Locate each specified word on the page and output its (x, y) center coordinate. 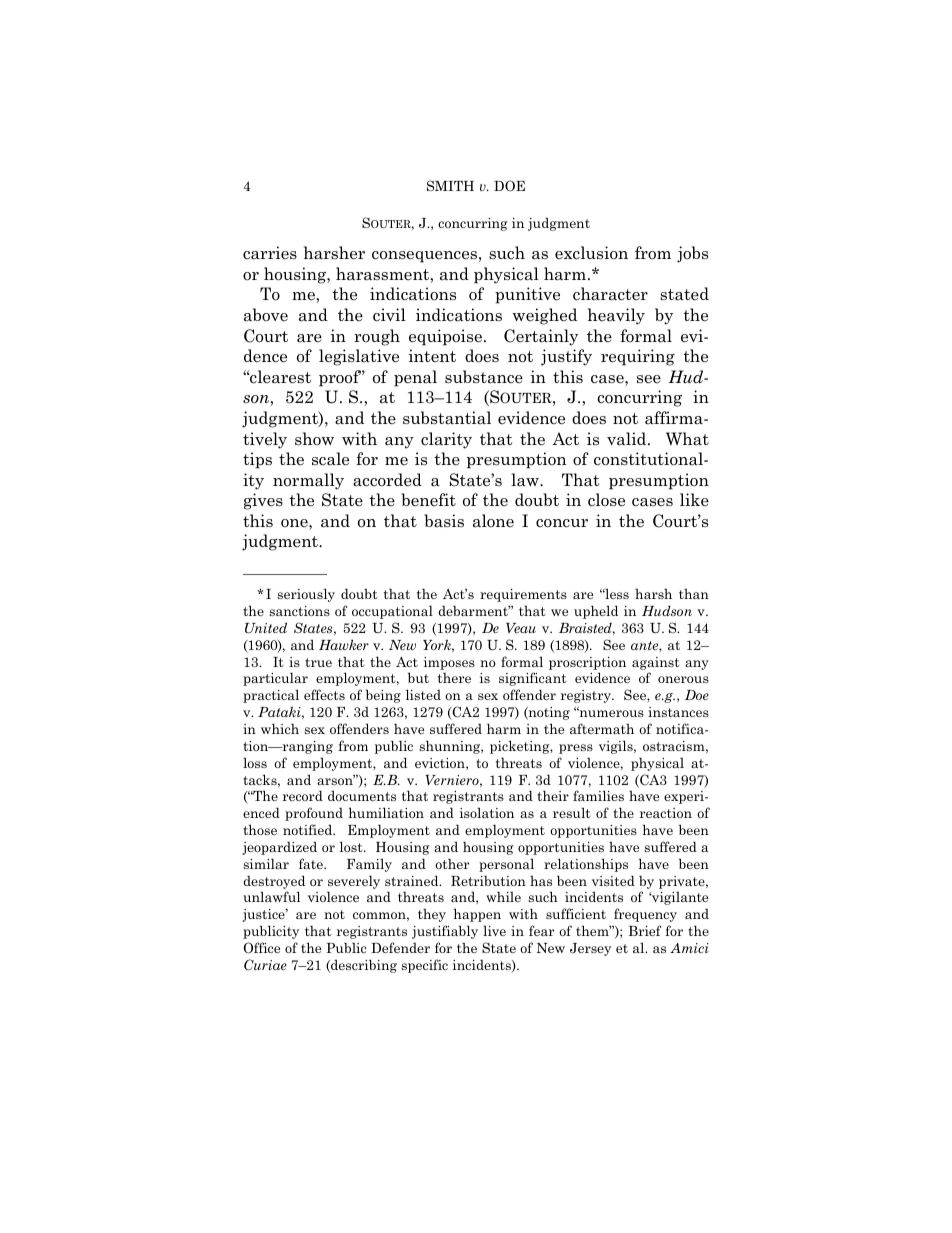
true (318, 662)
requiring (638, 357)
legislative (359, 357)
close (606, 500)
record (303, 795)
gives (263, 501)
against (656, 663)
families (598, 795)
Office (262, 948)
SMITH (450, 185)
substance (484, 377)
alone (493, 521)
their (553, 795)
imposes (449, 663)
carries (270, 253)
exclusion (591, 253)
